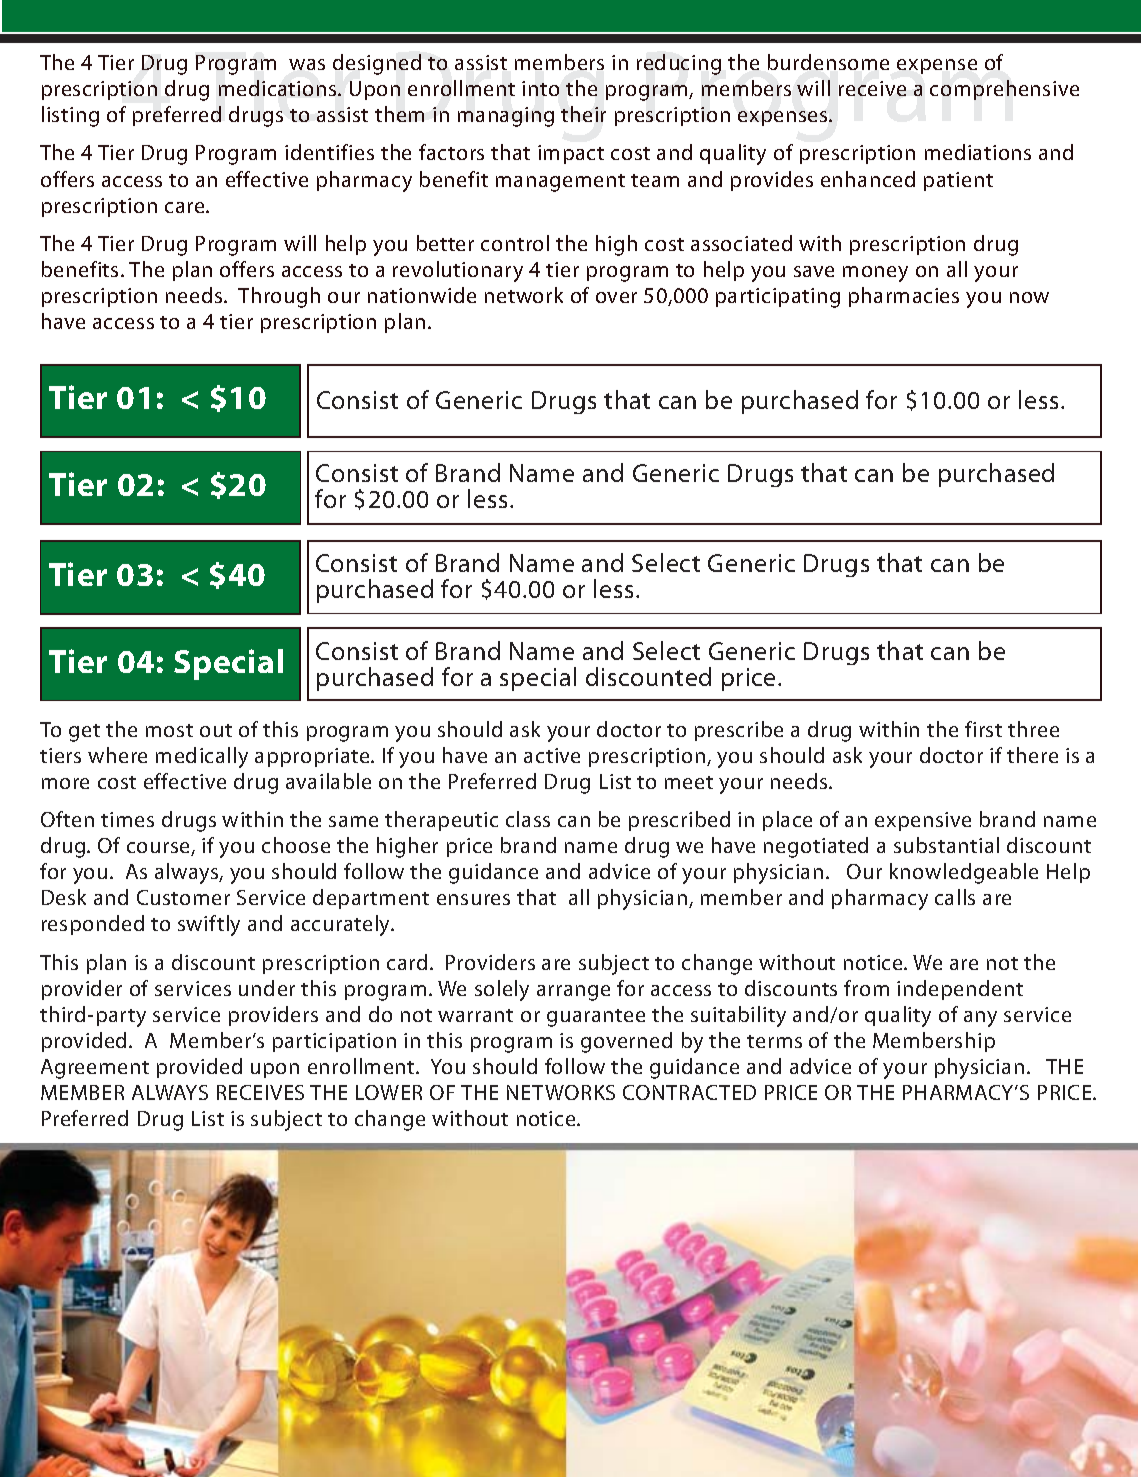 The height and width of the document is (1477, 1141). Describe the element at coordinates (279, 297) in the document. I see `Through` at that location.
